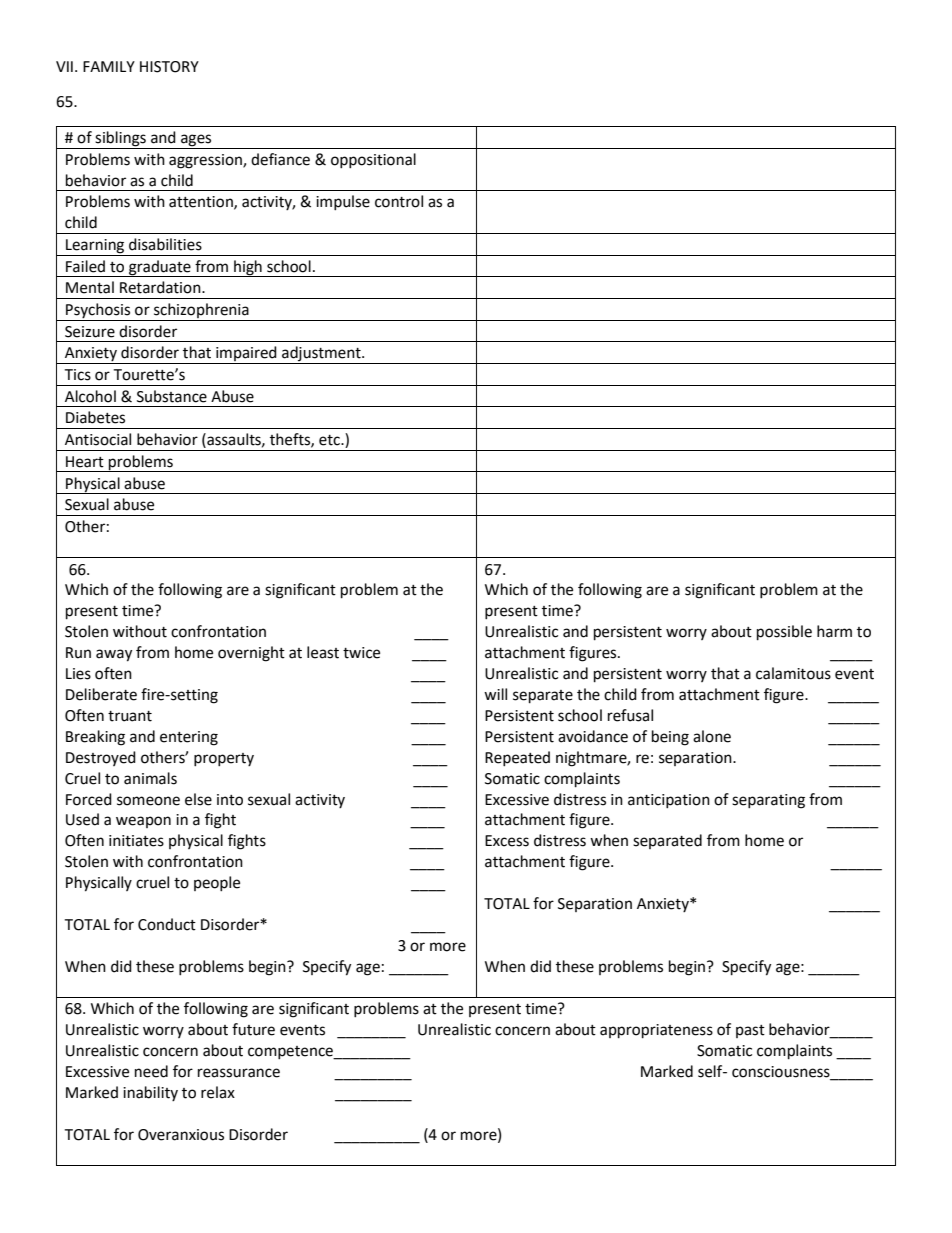 The height and width of the document is (1233, 952). I want to click on control, so click(399, 201).
